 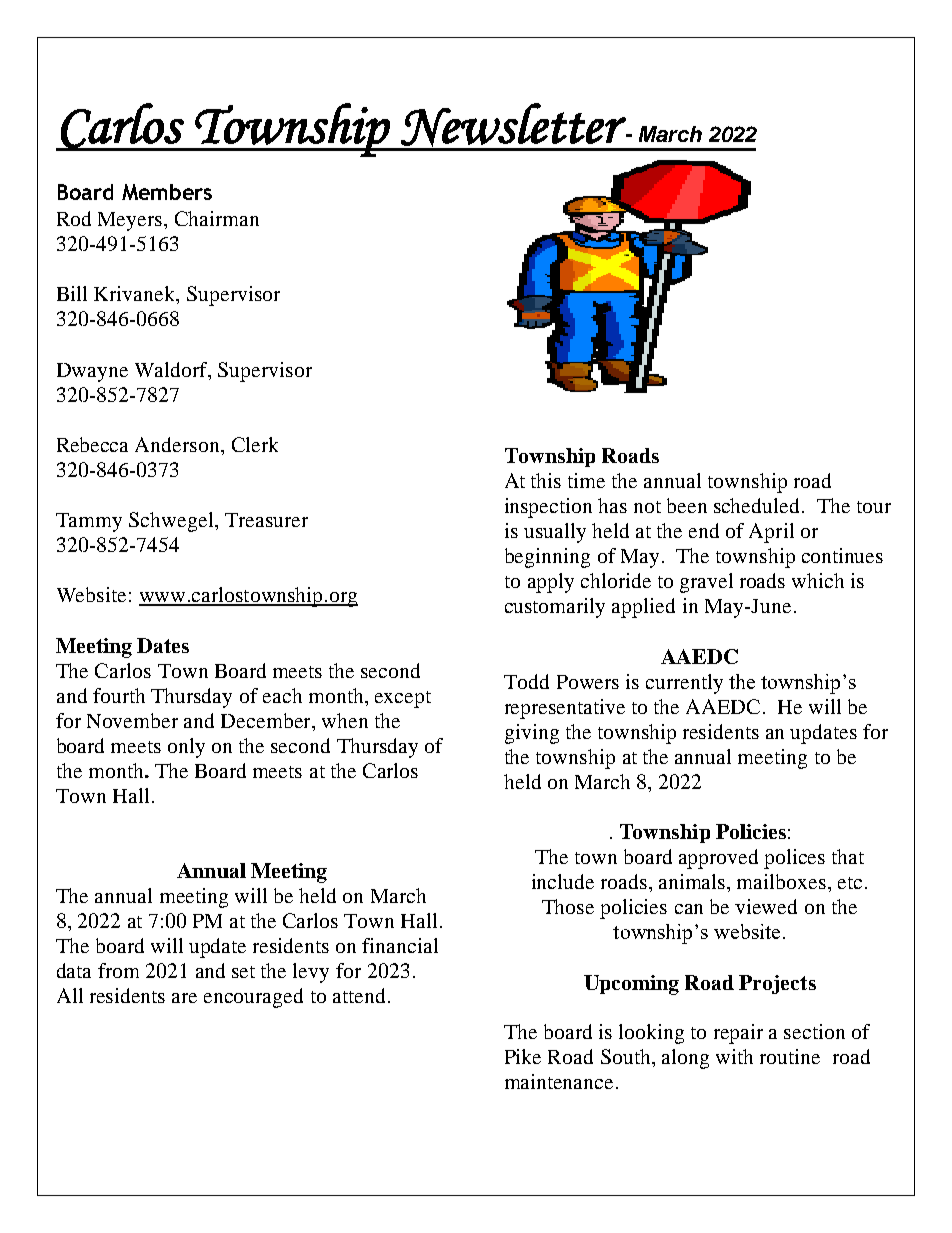 I want to click on Pike, so click(x=523, y=1056).
